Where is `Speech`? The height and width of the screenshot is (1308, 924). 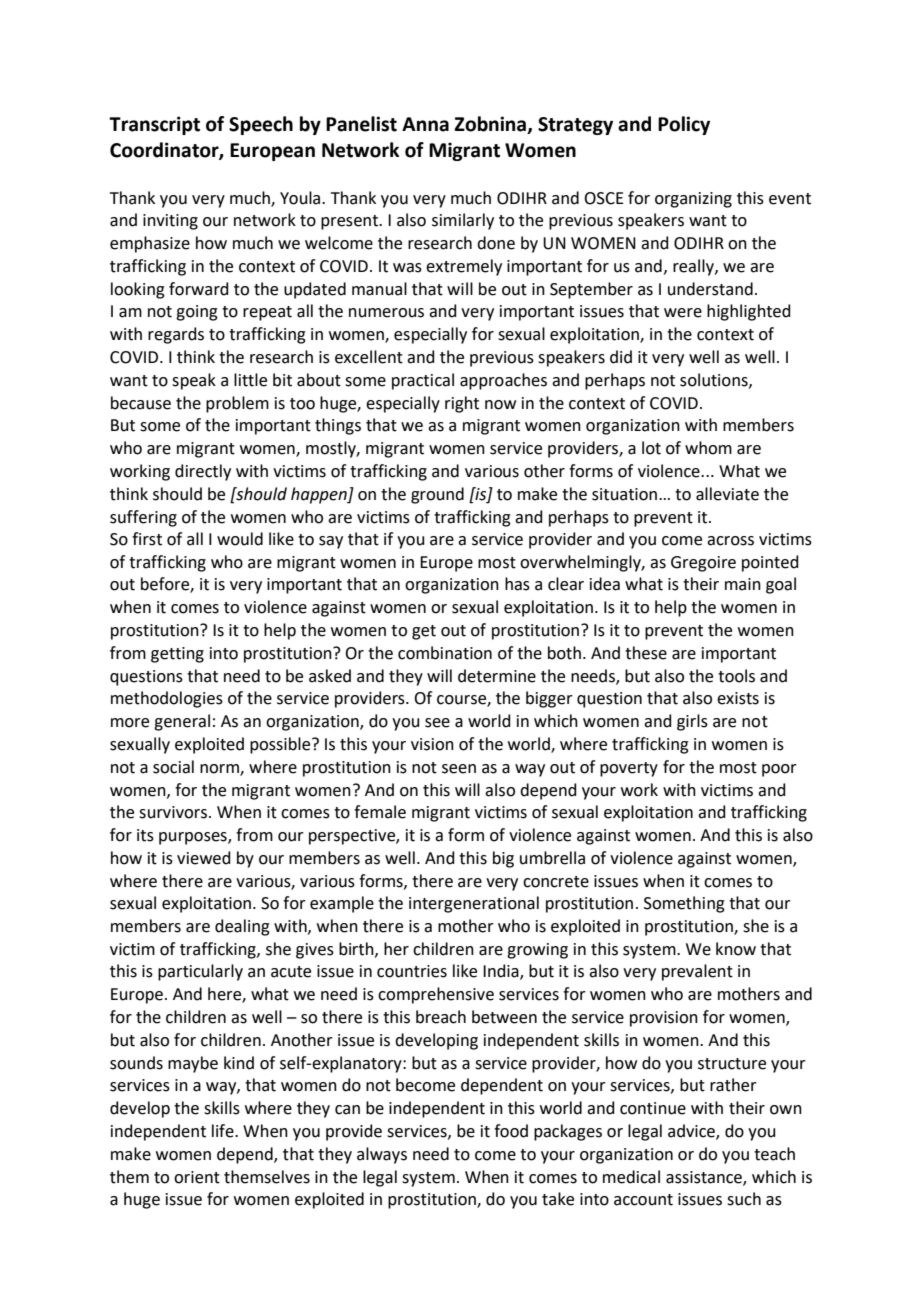 Speech is located at coordinates (261, 125).
